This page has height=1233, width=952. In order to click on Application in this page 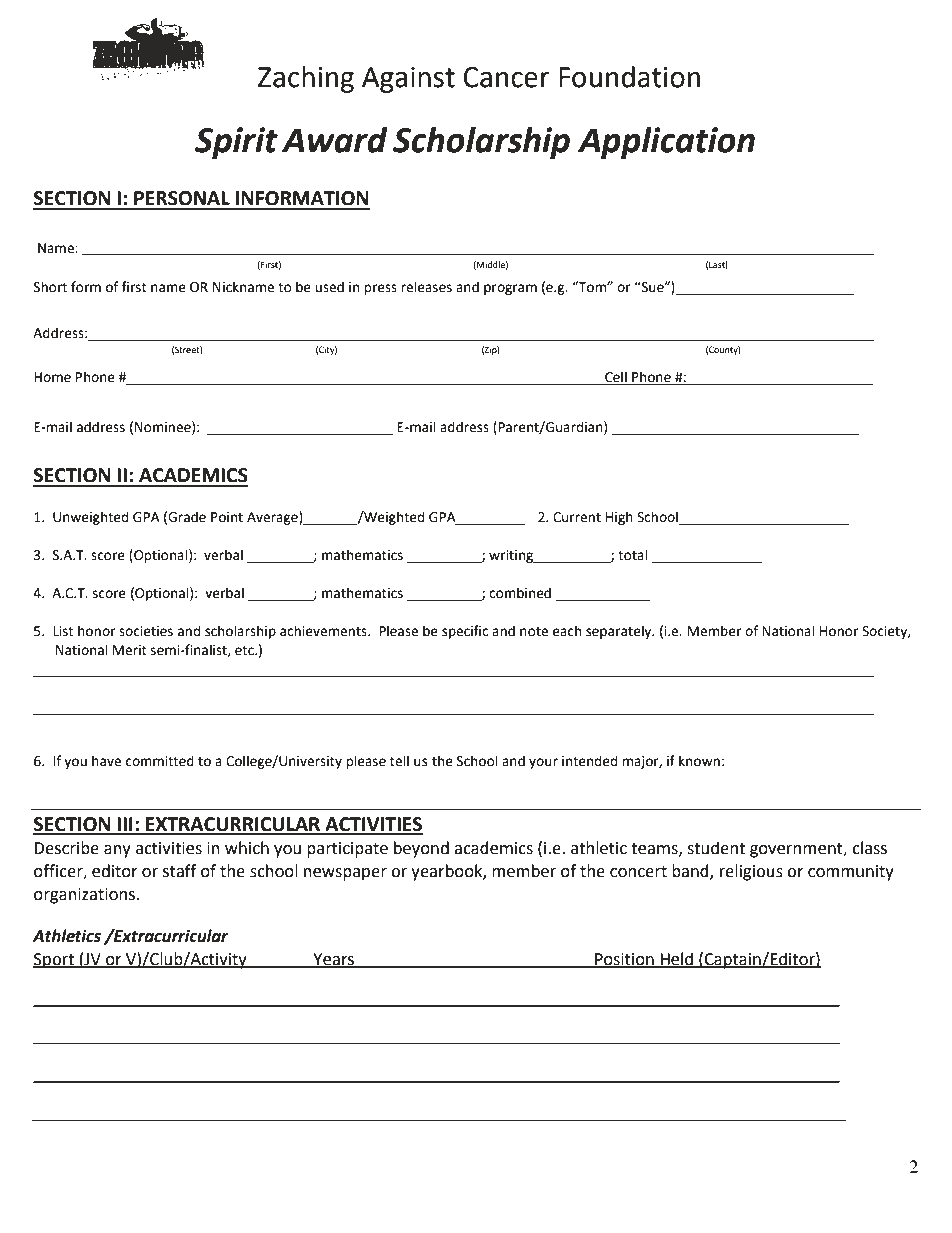, I will do `click(666, 143)`.
